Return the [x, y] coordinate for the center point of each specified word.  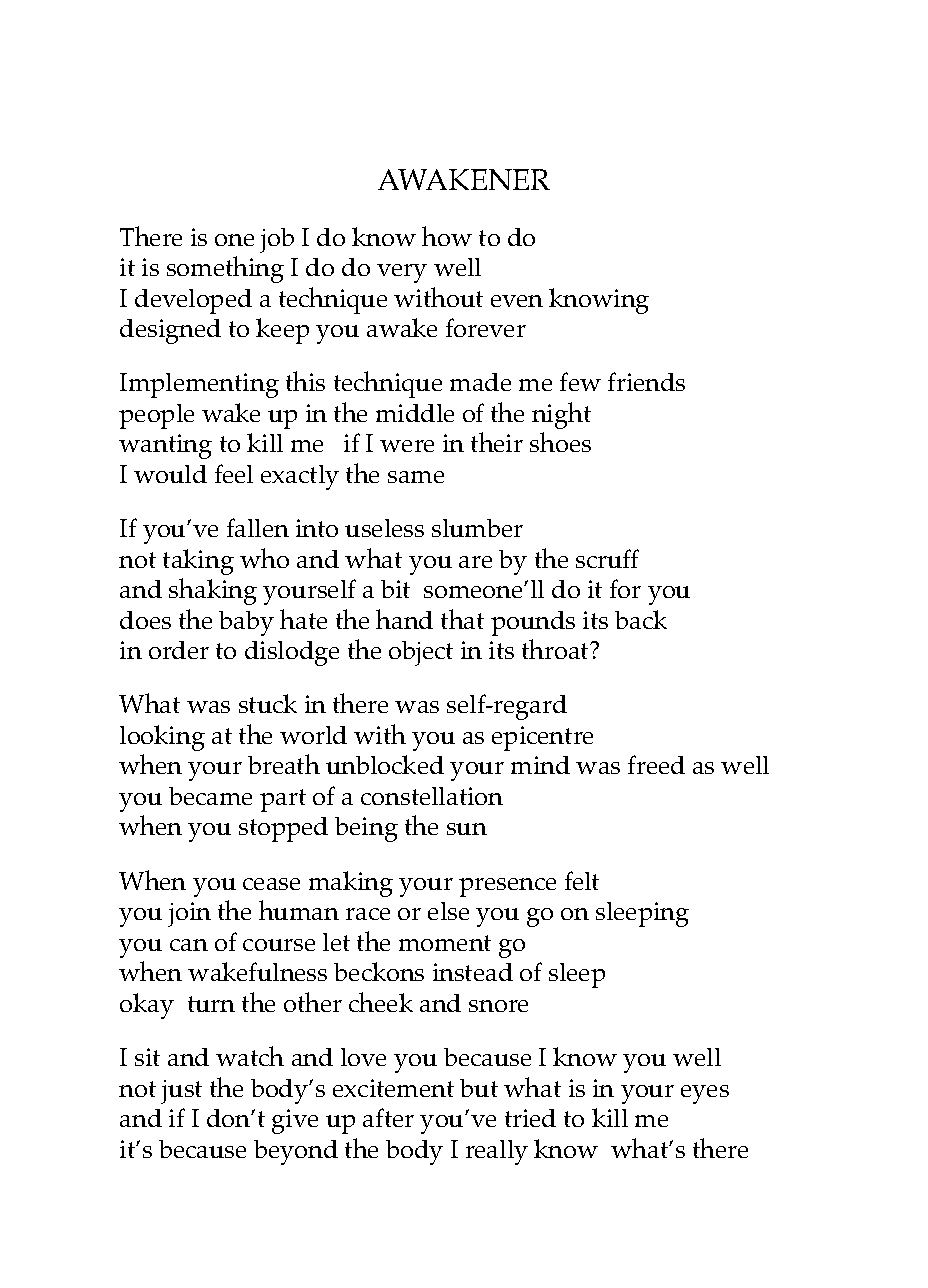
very [402, 273]
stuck [268, 703]
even [517, 301]
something [225, 269]
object [421, 653]
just [181, 1092]
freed [656, 764]
